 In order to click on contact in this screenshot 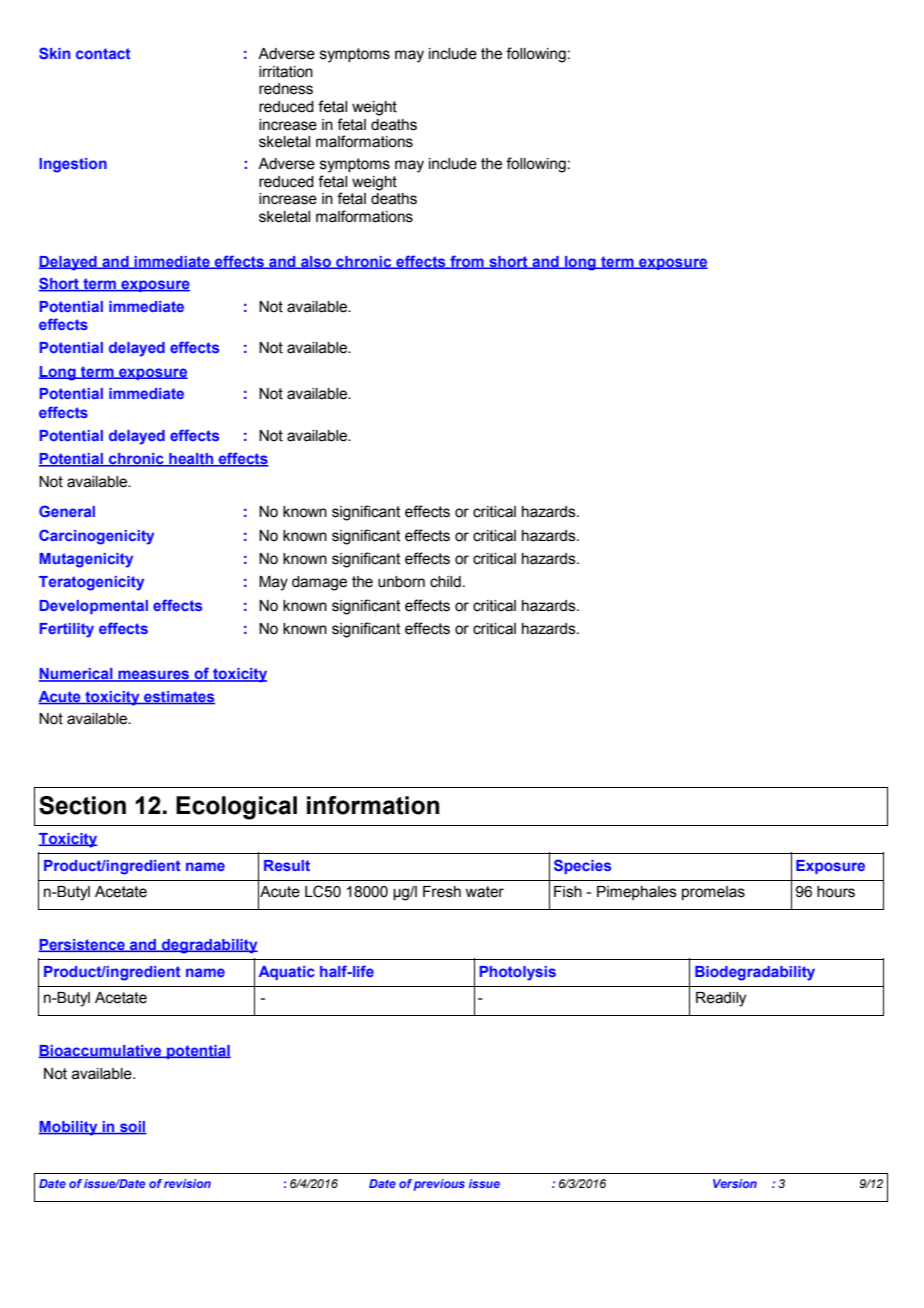, I will do `click(103, 53)`.
